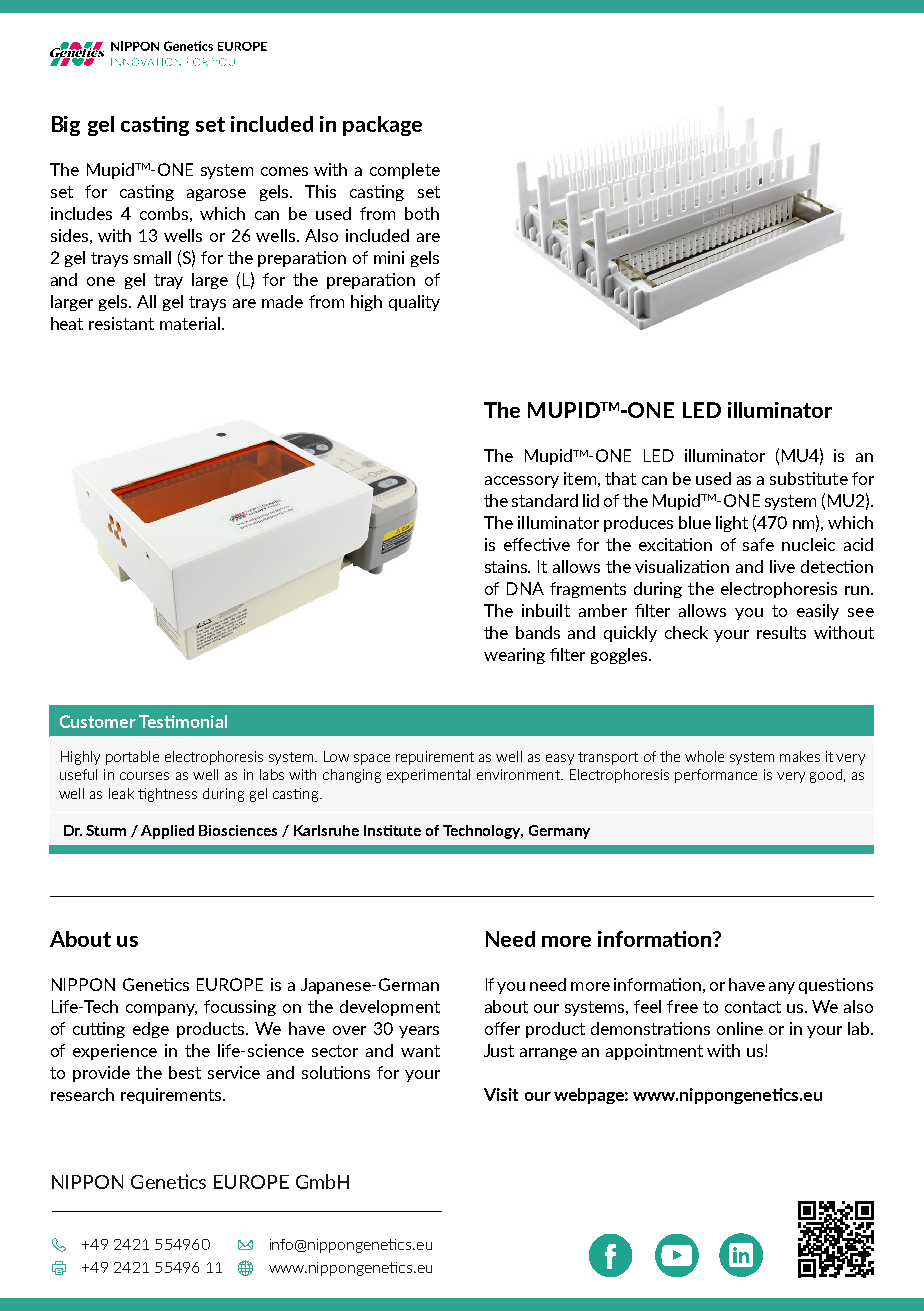  What do you see at coordinates (781, 632) in the image?
I see `results` at bounding box center [781, 632].
